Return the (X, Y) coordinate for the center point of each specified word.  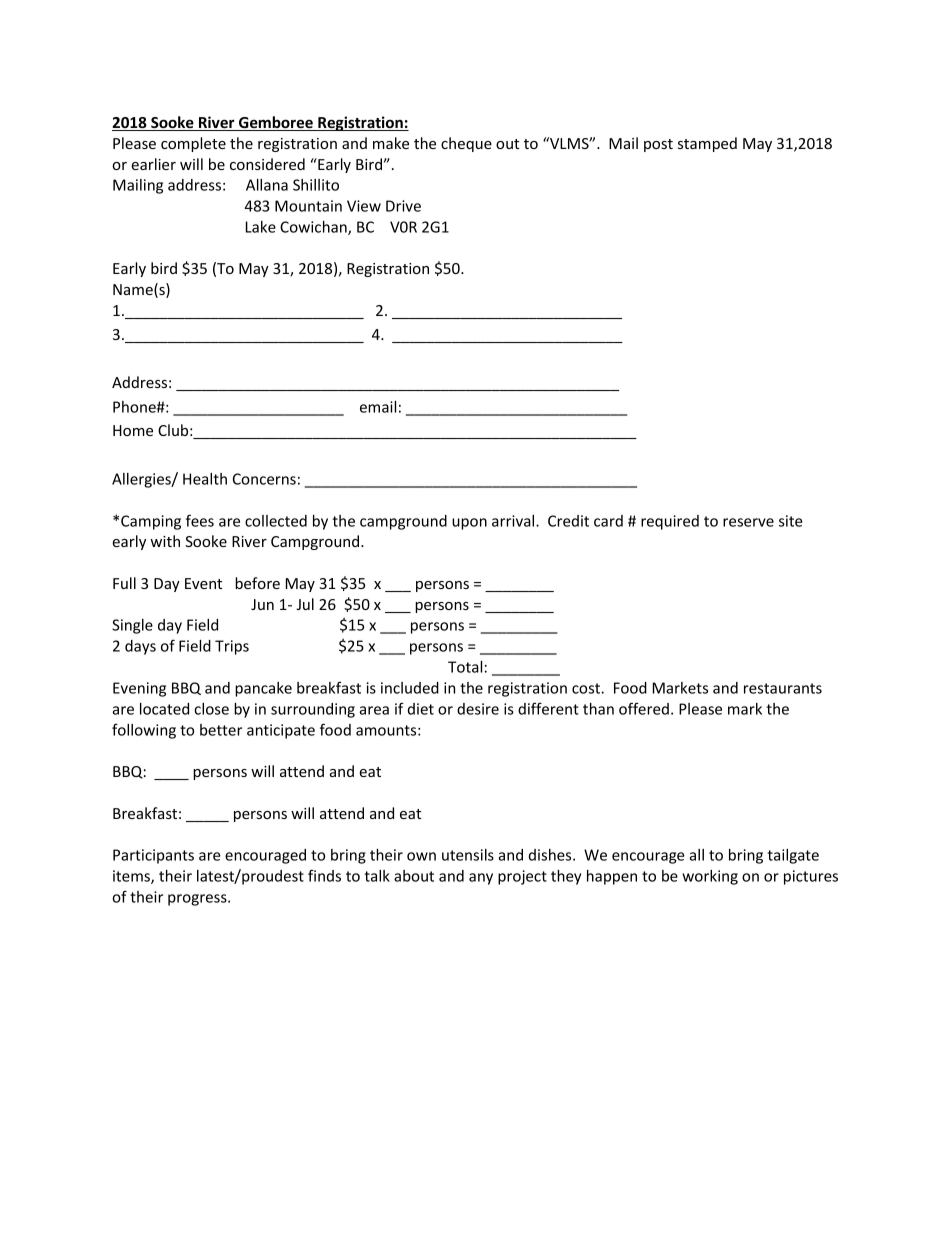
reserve (748, 522)
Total (465, 667)
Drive (403, 206)
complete (193, 144)
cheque (466, 144)
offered (644, 708)
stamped (707, 144)
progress (198, 900)
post (658, 145)
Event (203, 583)
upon (469, 524)
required (670, 522)
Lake (261, 227)
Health (205, 479)
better (221, 730)
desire (478, 709)
